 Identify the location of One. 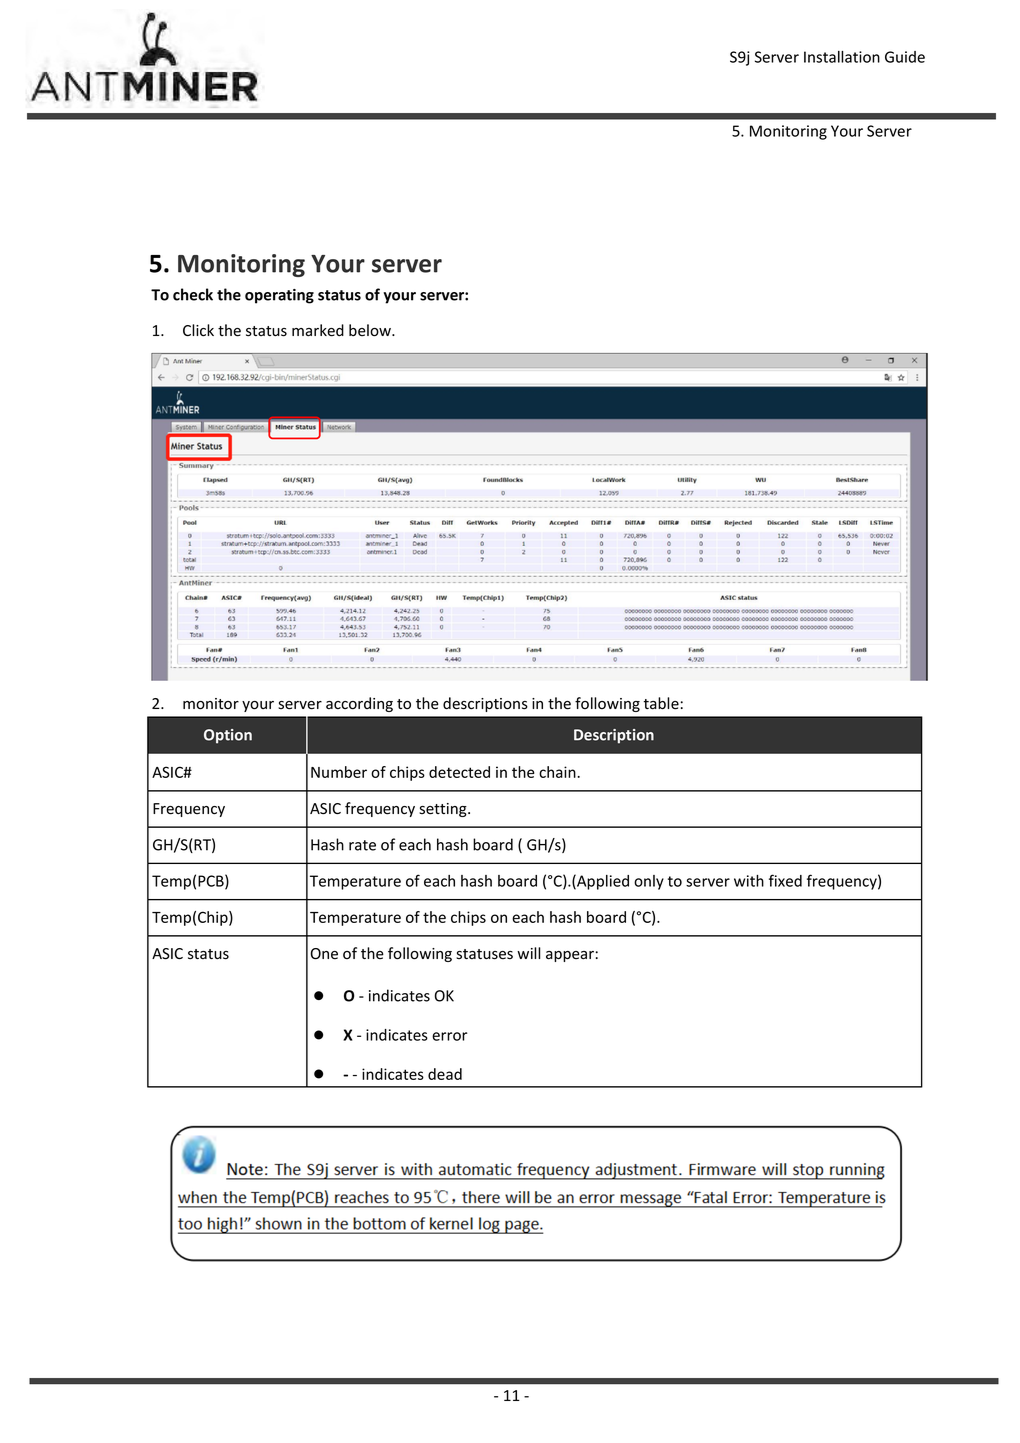
(324, 954).
